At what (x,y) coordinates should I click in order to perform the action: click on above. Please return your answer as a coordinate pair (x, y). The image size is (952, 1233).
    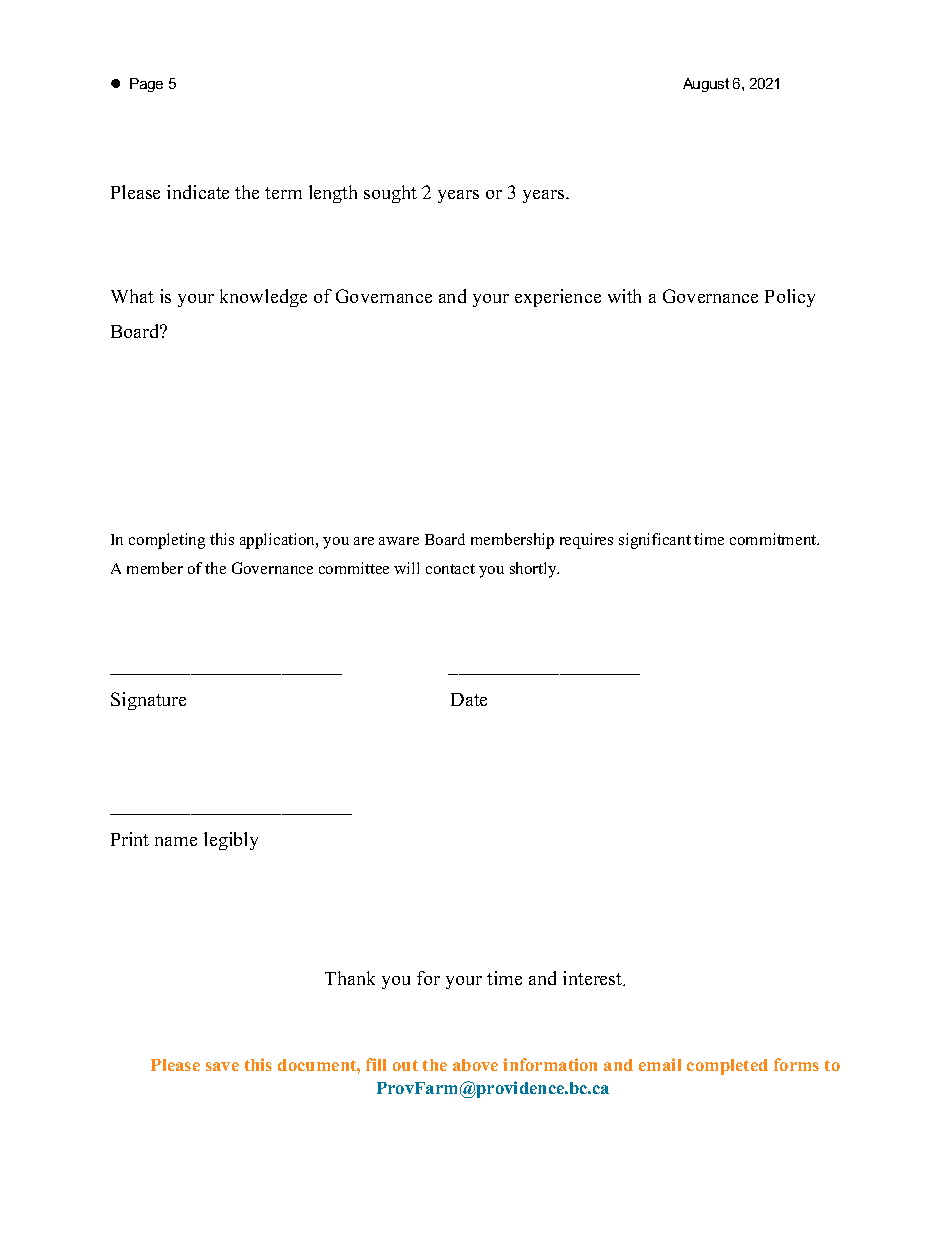
    Looking at the image, I should click on (475, 1065).
